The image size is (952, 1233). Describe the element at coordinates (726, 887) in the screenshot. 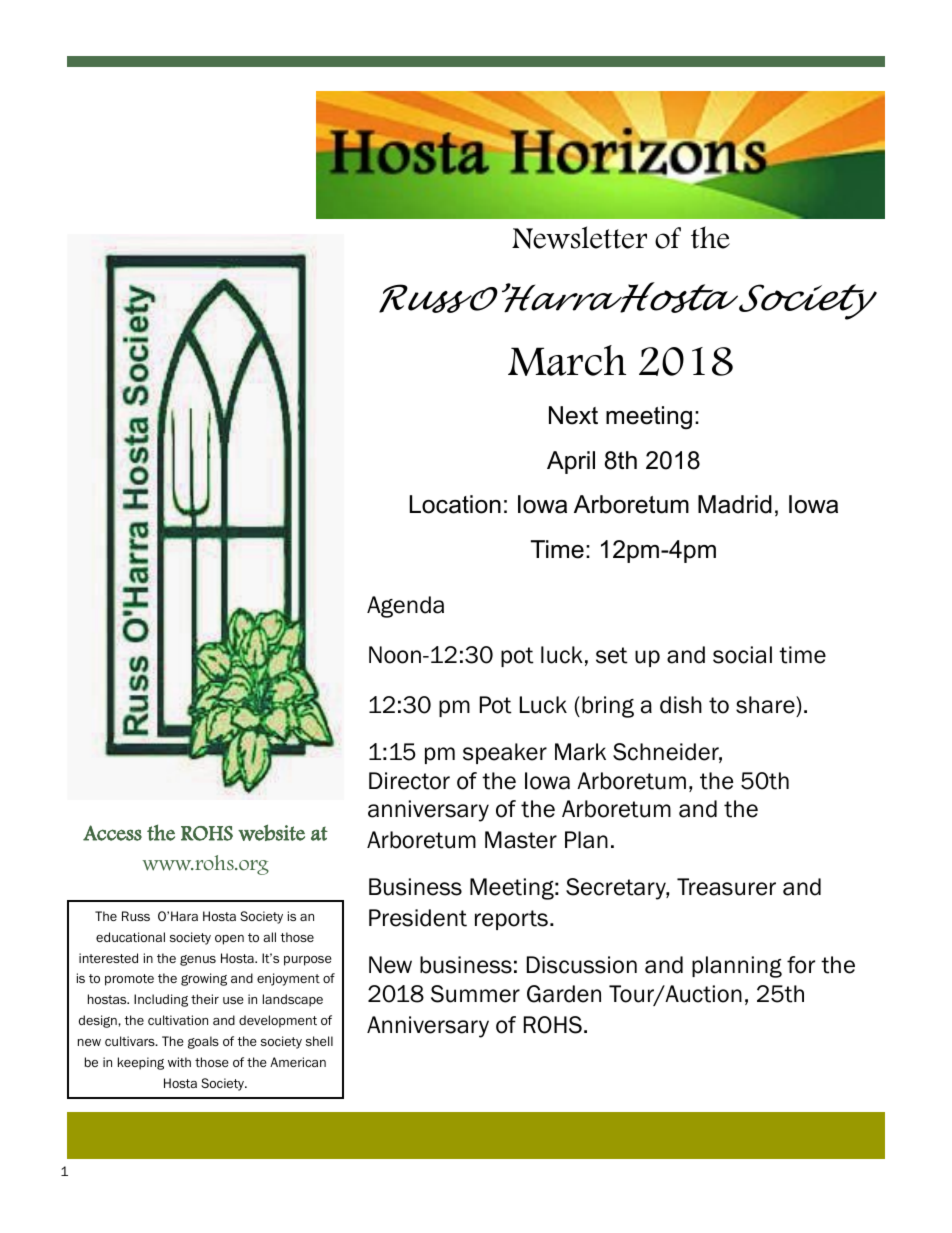

I see `Treasurer` at that location.
